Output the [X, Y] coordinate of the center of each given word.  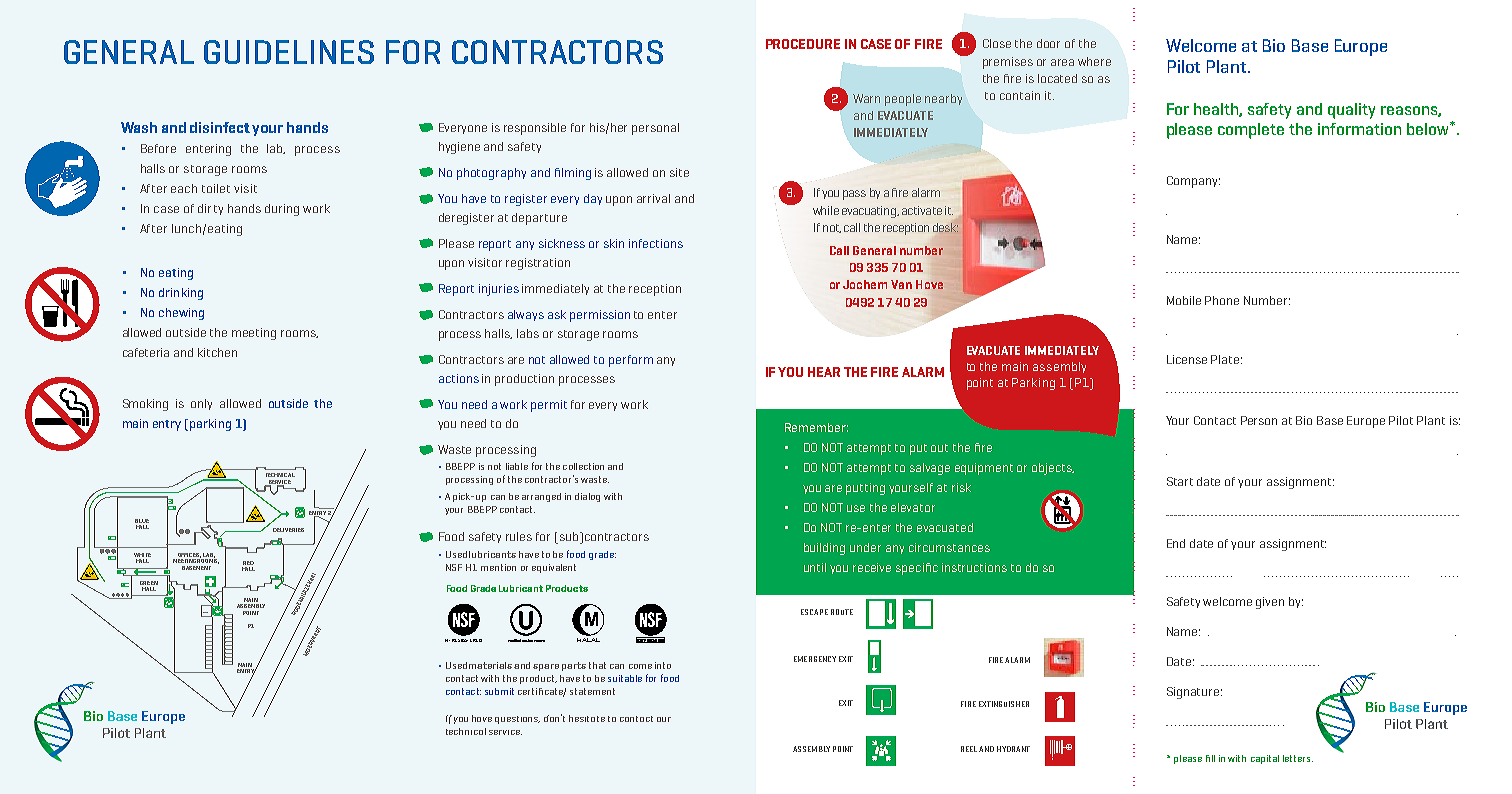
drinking [181, 294]
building [824, 549]
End [1176, 543]
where [1094, 61]
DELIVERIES [288, 530]
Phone [1222, 300]
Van [901, 284]
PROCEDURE [803, 44]
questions [517, 720]
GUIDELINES [289, 52]
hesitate [587, 718]
